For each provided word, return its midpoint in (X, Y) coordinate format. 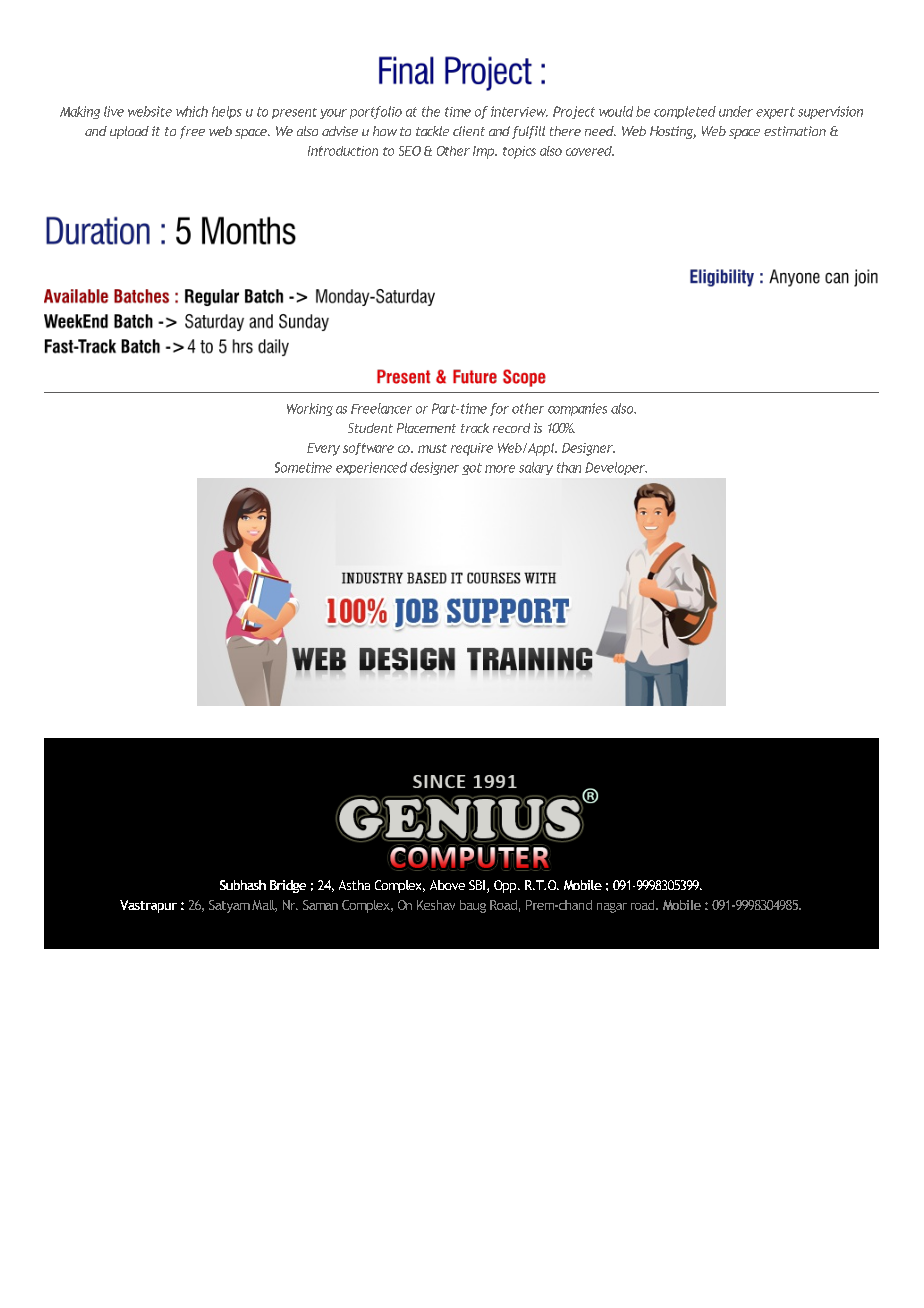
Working (310, 409)
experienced (371, 468)
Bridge (288, 886)
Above (447, 885)
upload (129, 132)
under (736, 111)
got (472, 469)
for (499, 409)
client (469, 131)
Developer (616, 468)
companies (577, 409)
